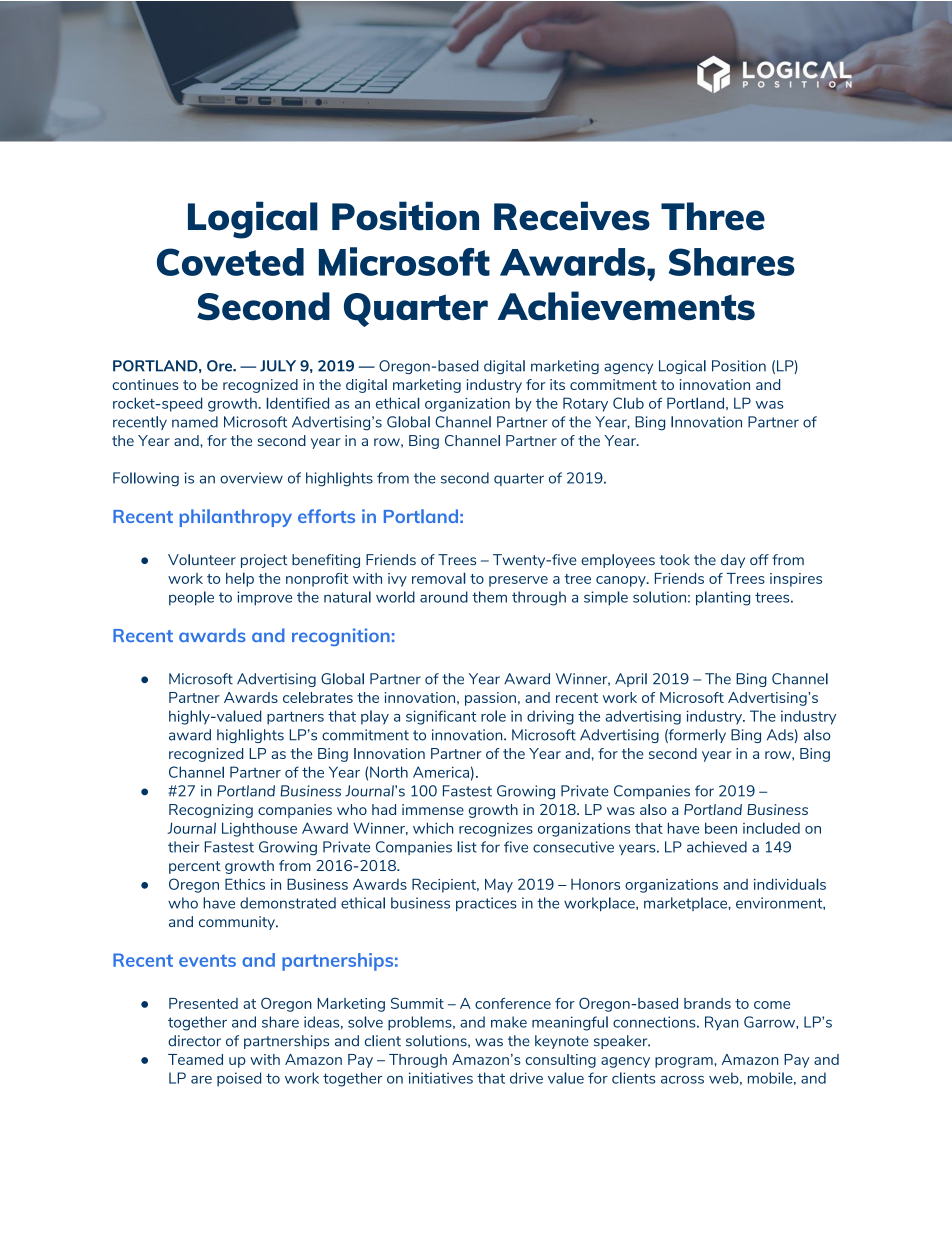 The image size is (952, 1233). Describe the element at coordinates (230, 262) in the screenshot. I see `Coveted` at that location.
